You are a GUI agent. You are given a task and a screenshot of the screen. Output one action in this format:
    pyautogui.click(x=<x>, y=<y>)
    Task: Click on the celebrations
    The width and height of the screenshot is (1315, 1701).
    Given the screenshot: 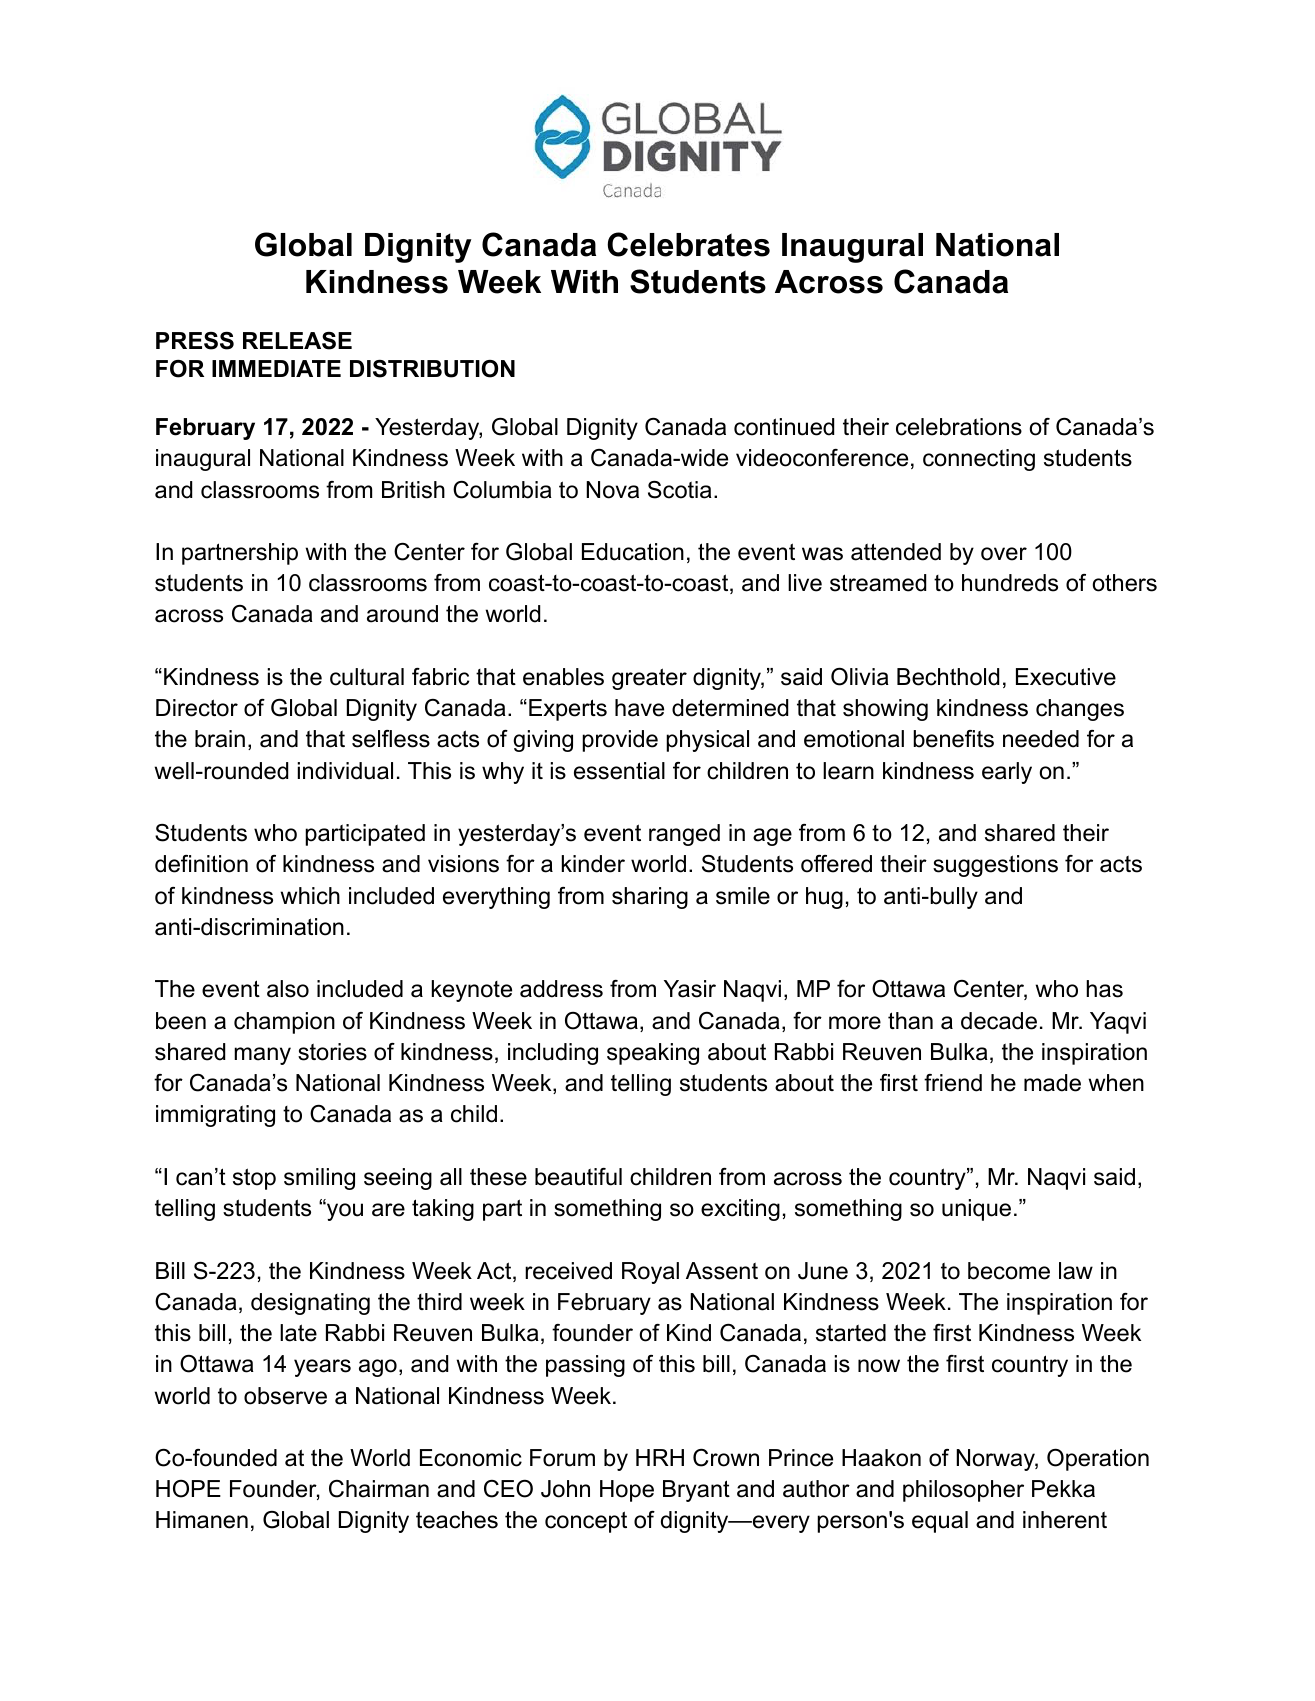 What is the action you would take?
    pyautogui.click(x=959, y=427)
